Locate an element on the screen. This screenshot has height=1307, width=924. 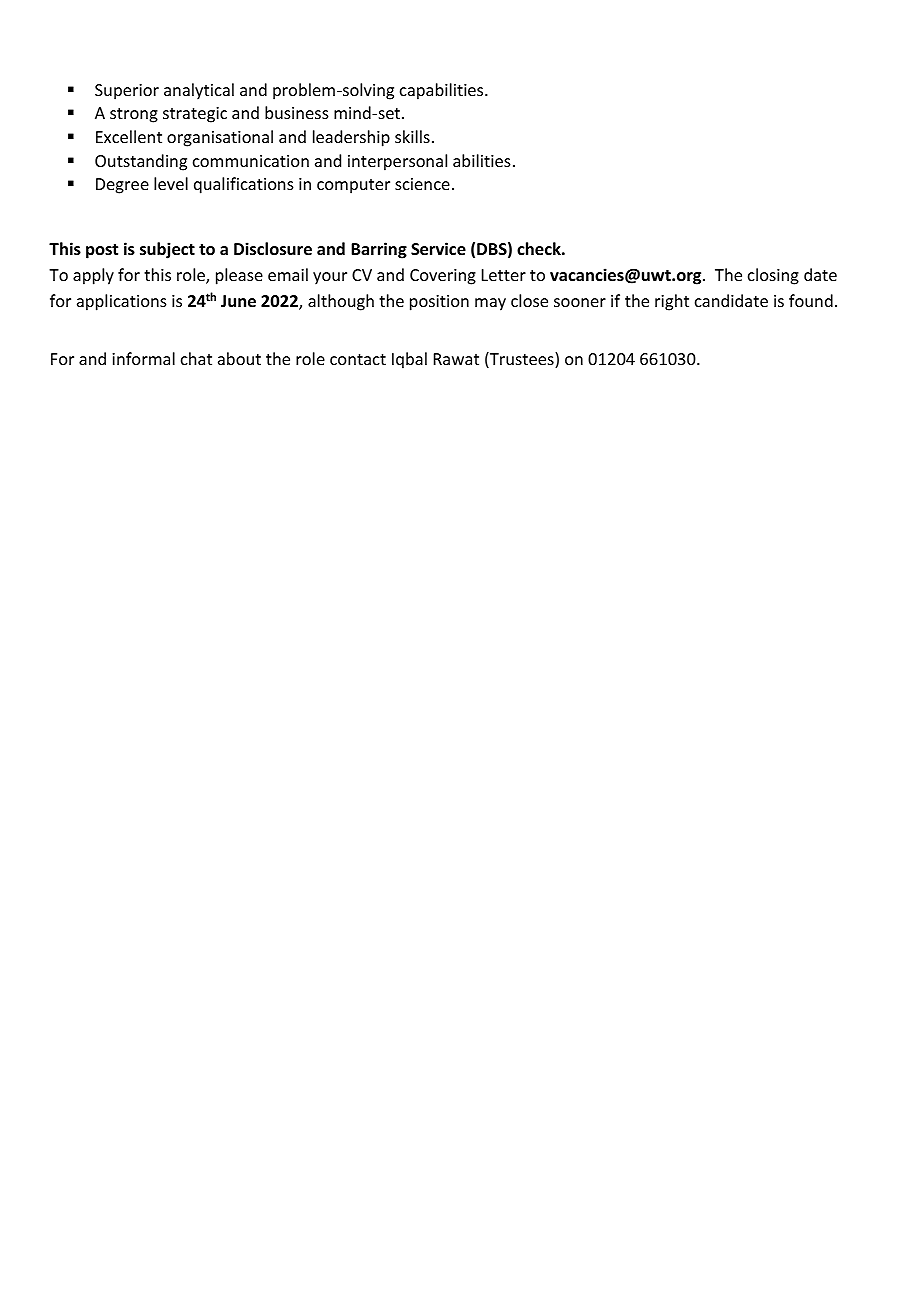
analytical is located at coordinates (199, 91).
